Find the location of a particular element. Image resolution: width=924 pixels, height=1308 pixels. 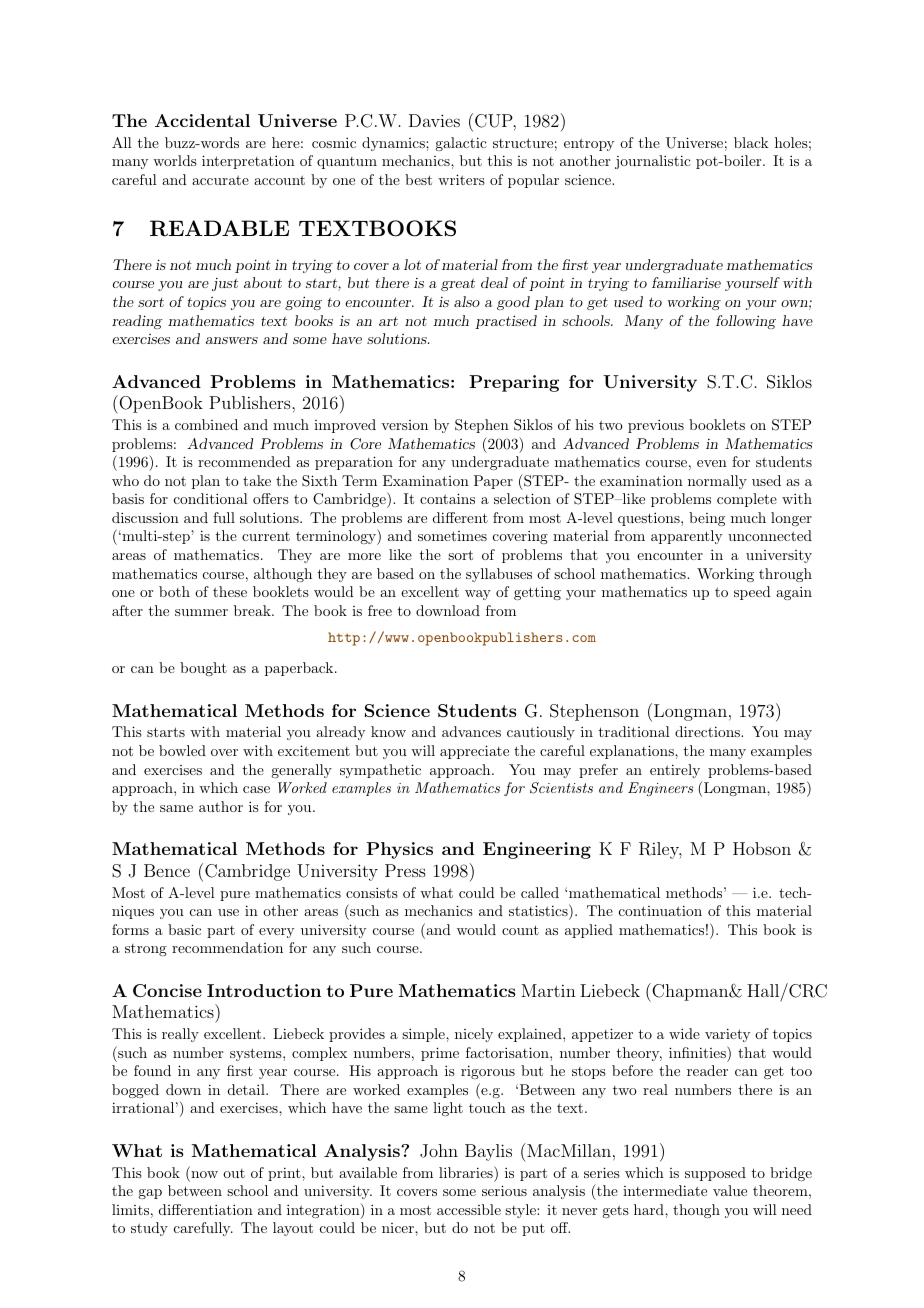

worlds is located at coordinates (175, 160).
